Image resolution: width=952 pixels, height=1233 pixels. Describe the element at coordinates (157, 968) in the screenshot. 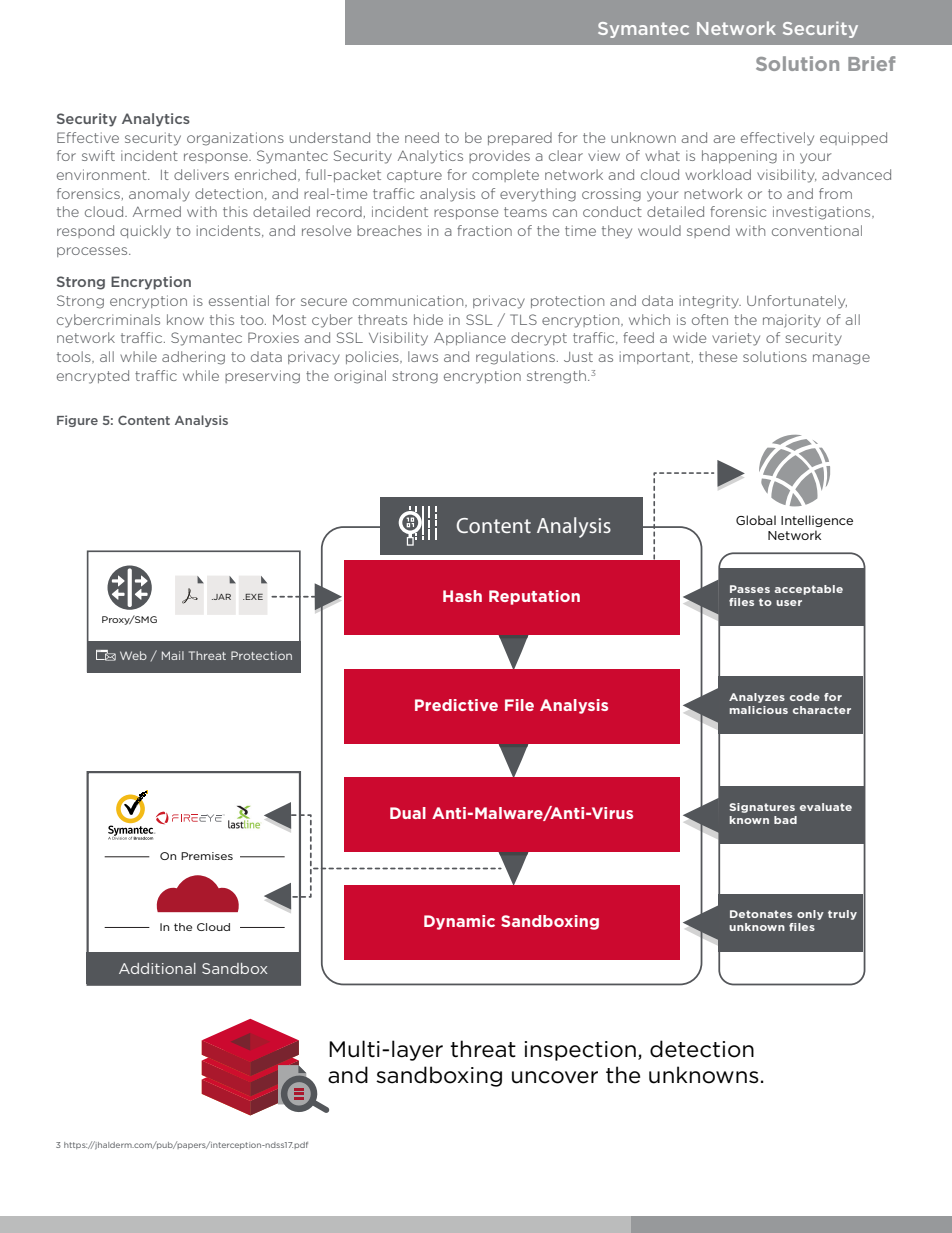

I see `Additional` at that location.
